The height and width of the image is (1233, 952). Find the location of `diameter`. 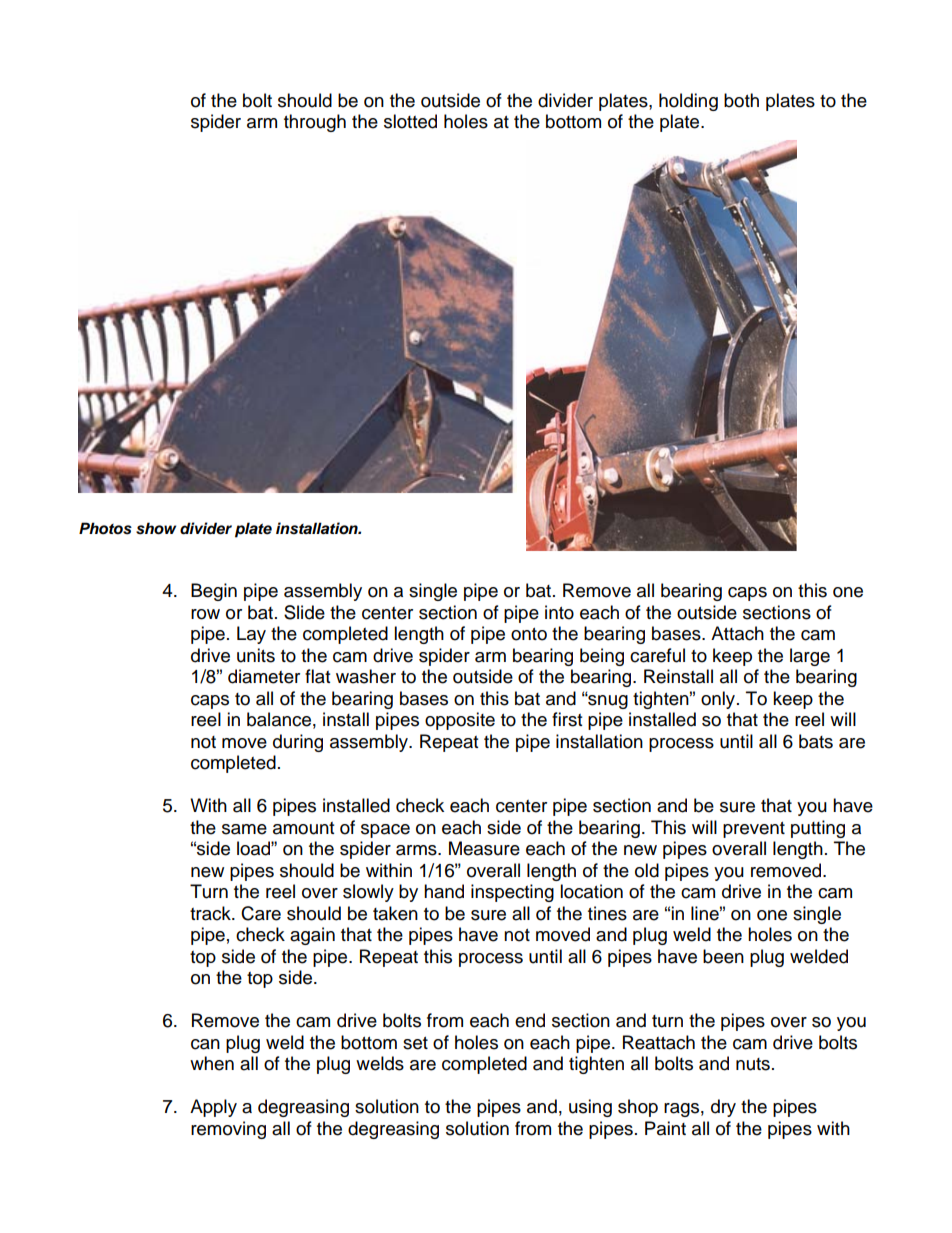

diameter is located at coordinates (264, 676).
